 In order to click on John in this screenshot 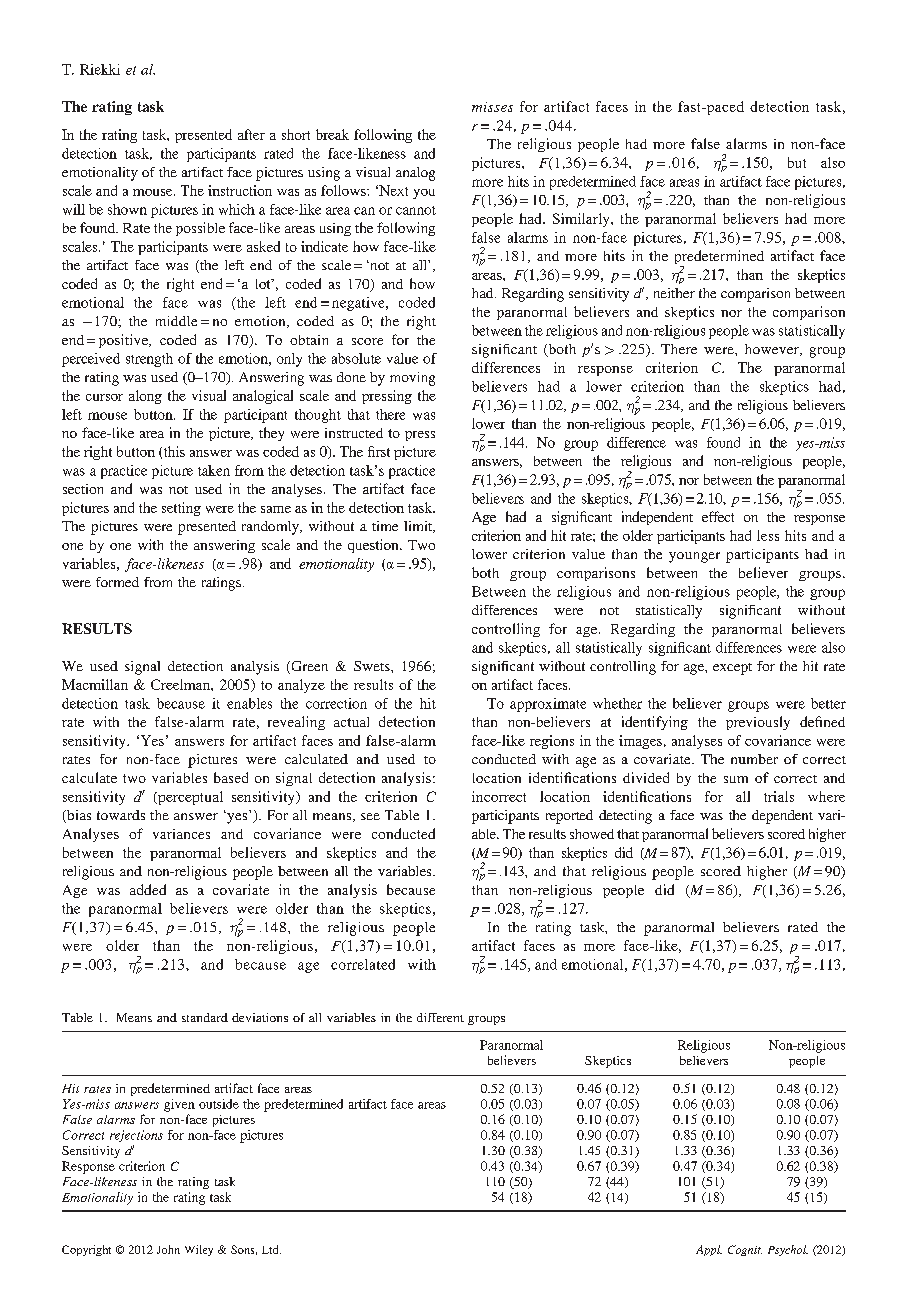, I will do `click(168, 1249)`.
